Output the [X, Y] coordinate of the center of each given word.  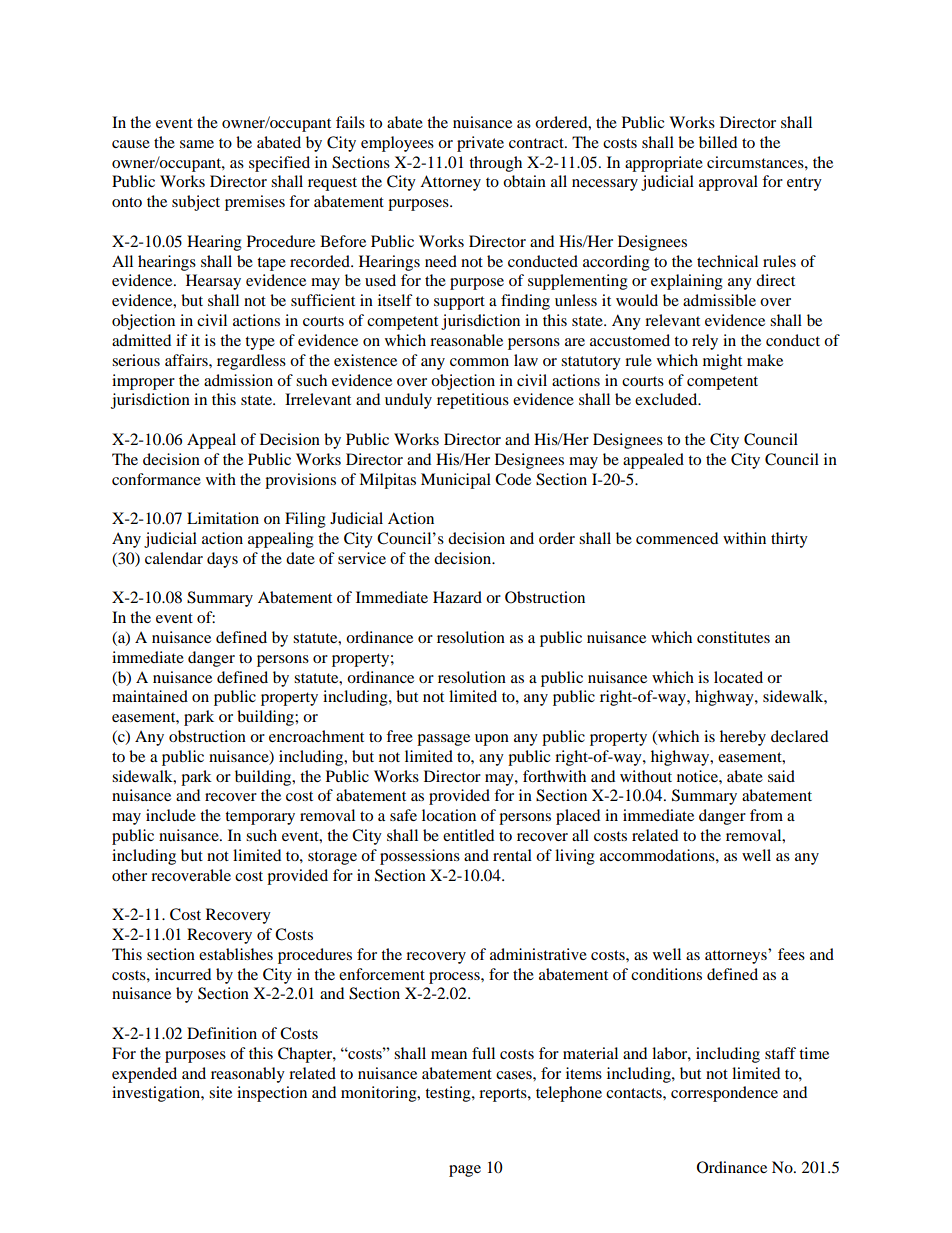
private [480, 144]
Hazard [457, 597]
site [220, 1092]
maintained [150, 696]
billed [718, 142]
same [197, 144]
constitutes [733, 637]
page [465, 1171]
